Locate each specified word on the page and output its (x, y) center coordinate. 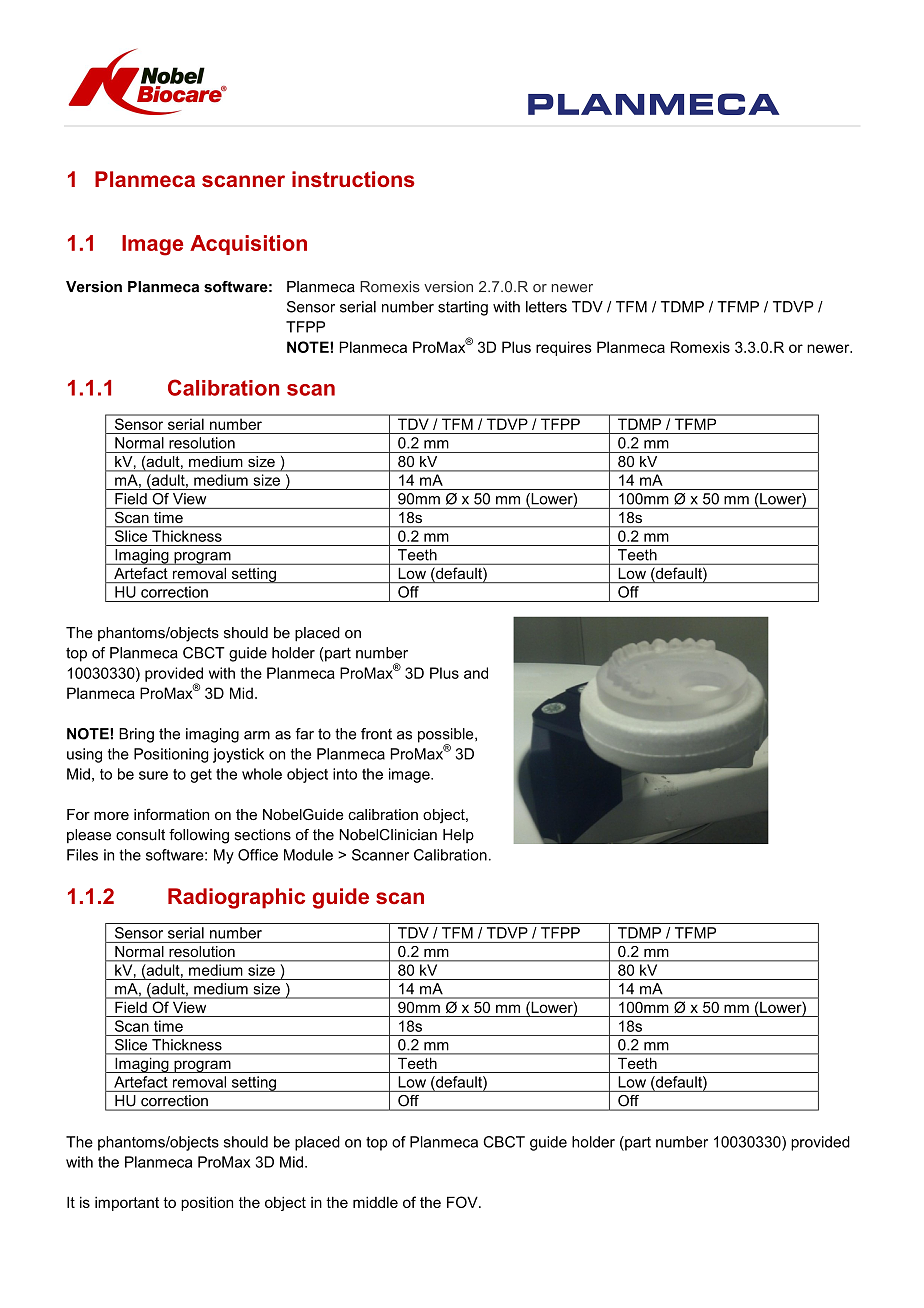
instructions (353, 179)
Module (308, 855)
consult (140, 835)
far (305, 734)
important (127, 1204)
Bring (136, 735)
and (476, 673)
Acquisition (248, 245)
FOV (463, 1202)
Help (458, 836)
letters (546, 307)
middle (375, 1202)
